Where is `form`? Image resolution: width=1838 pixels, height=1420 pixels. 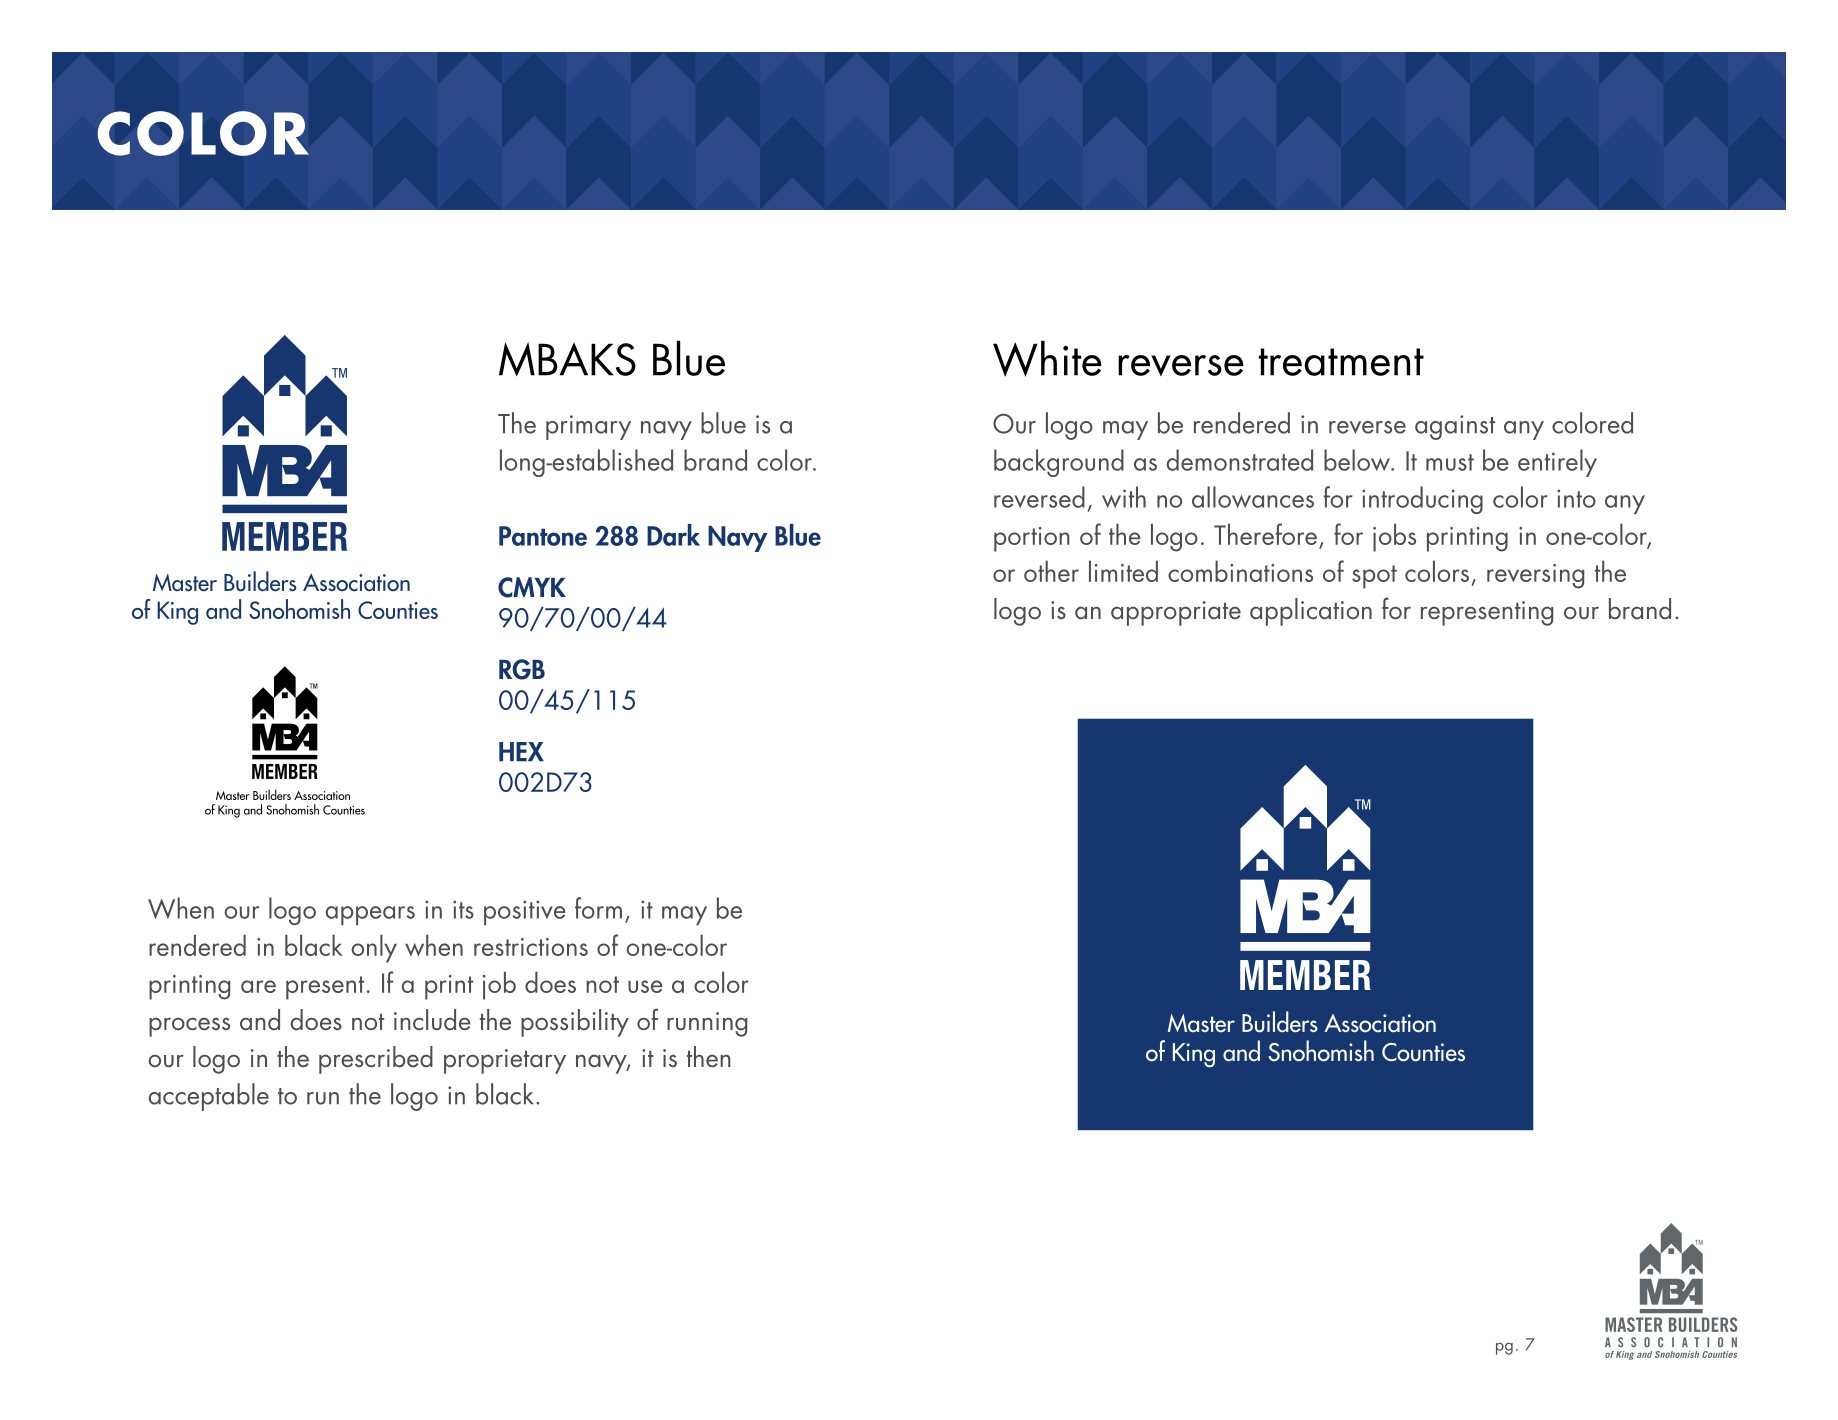
form is located at coordinates (598, 908).
